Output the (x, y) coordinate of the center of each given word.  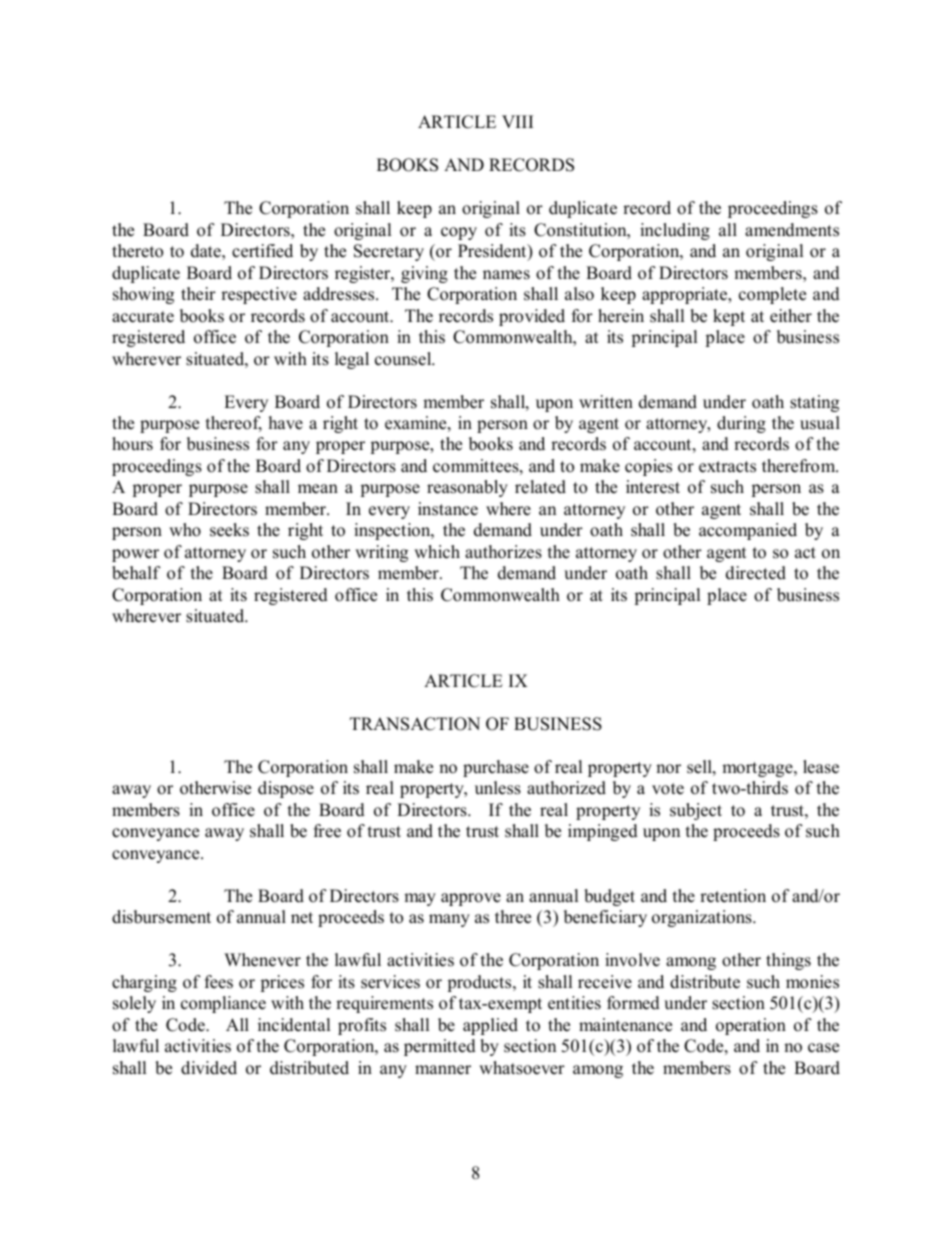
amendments (792, 230)
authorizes (503, 552)
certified (262, 251)
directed (756, 573)
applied (490, 1026)
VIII (517, 121)
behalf (136, 573)
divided (209, 1068)
